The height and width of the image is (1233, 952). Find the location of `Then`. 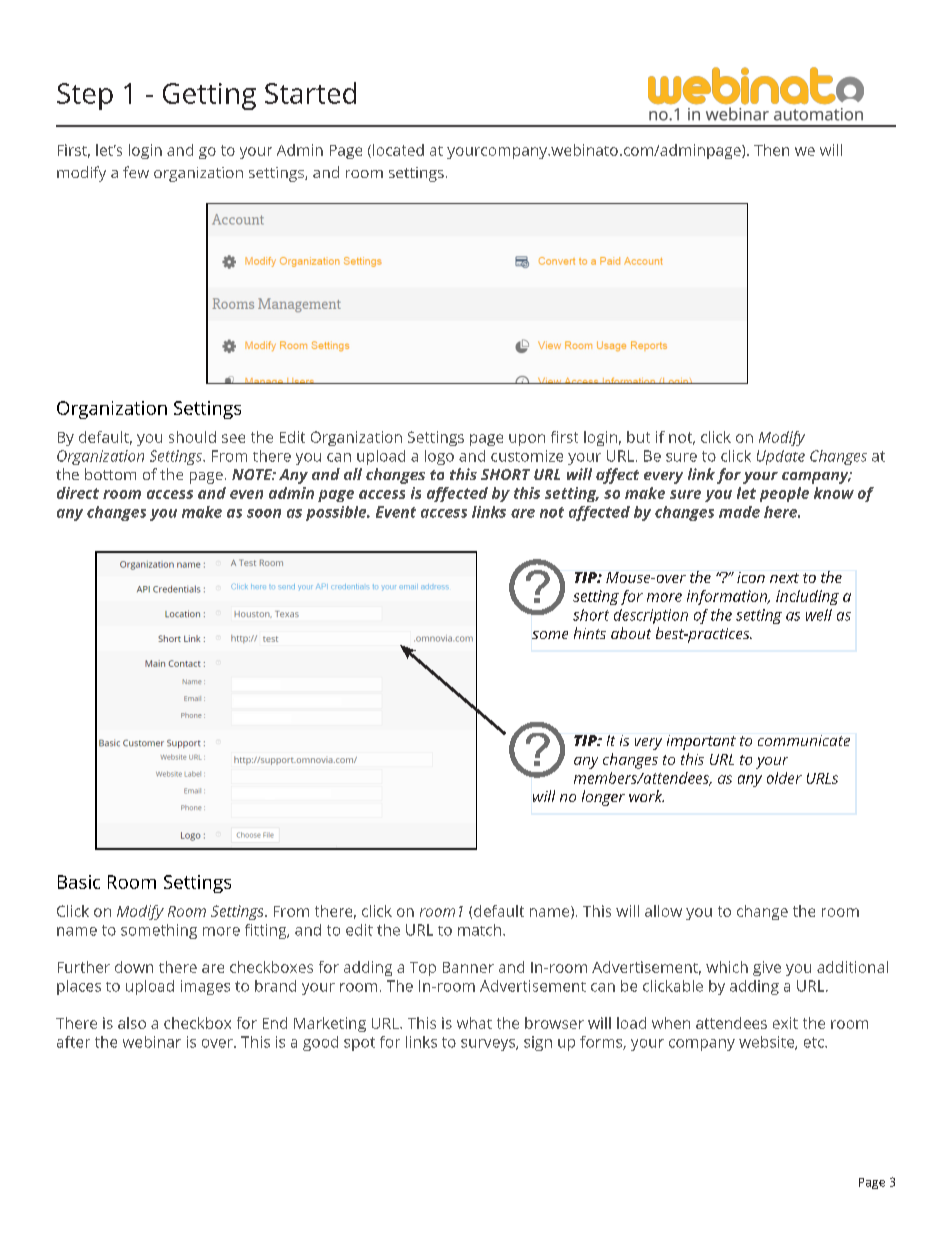

Then is located at coordinates (771, 150).
